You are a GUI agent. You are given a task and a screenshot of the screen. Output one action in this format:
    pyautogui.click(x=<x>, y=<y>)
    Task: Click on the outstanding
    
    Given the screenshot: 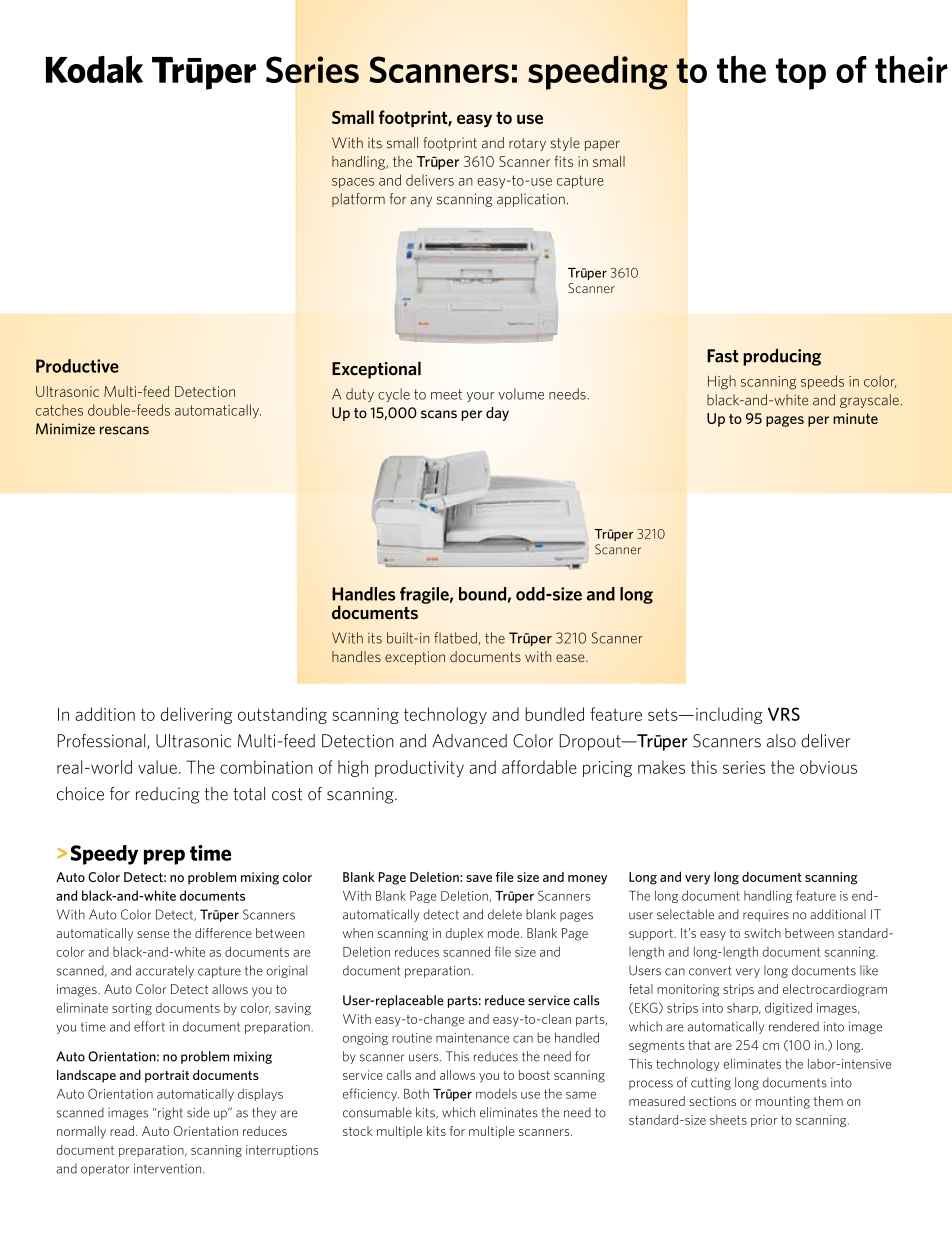 What is the action you would take?
    pyautogui.click(x=282, y=715)
